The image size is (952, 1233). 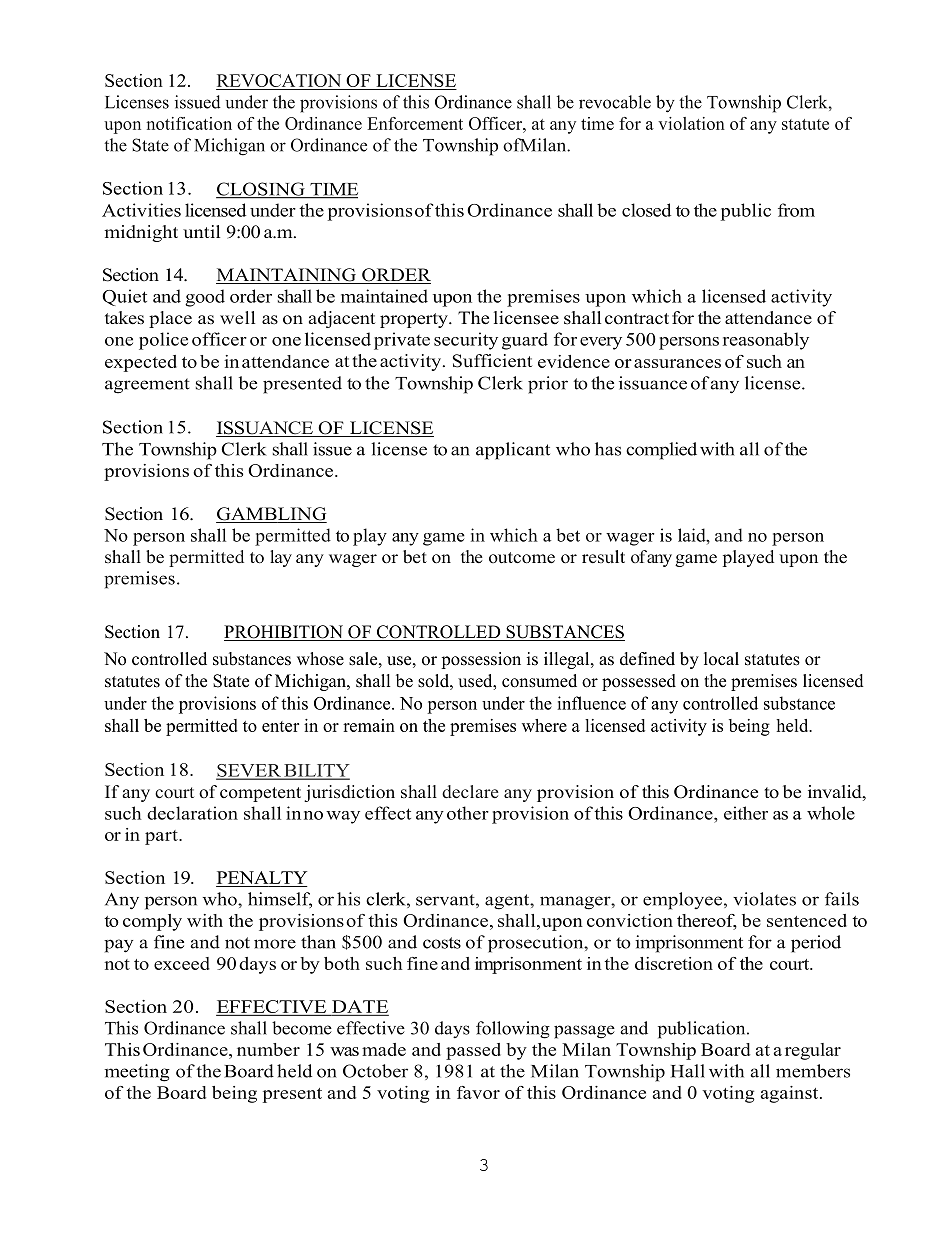 I want to click on notification, so click(x=189, y=123).
